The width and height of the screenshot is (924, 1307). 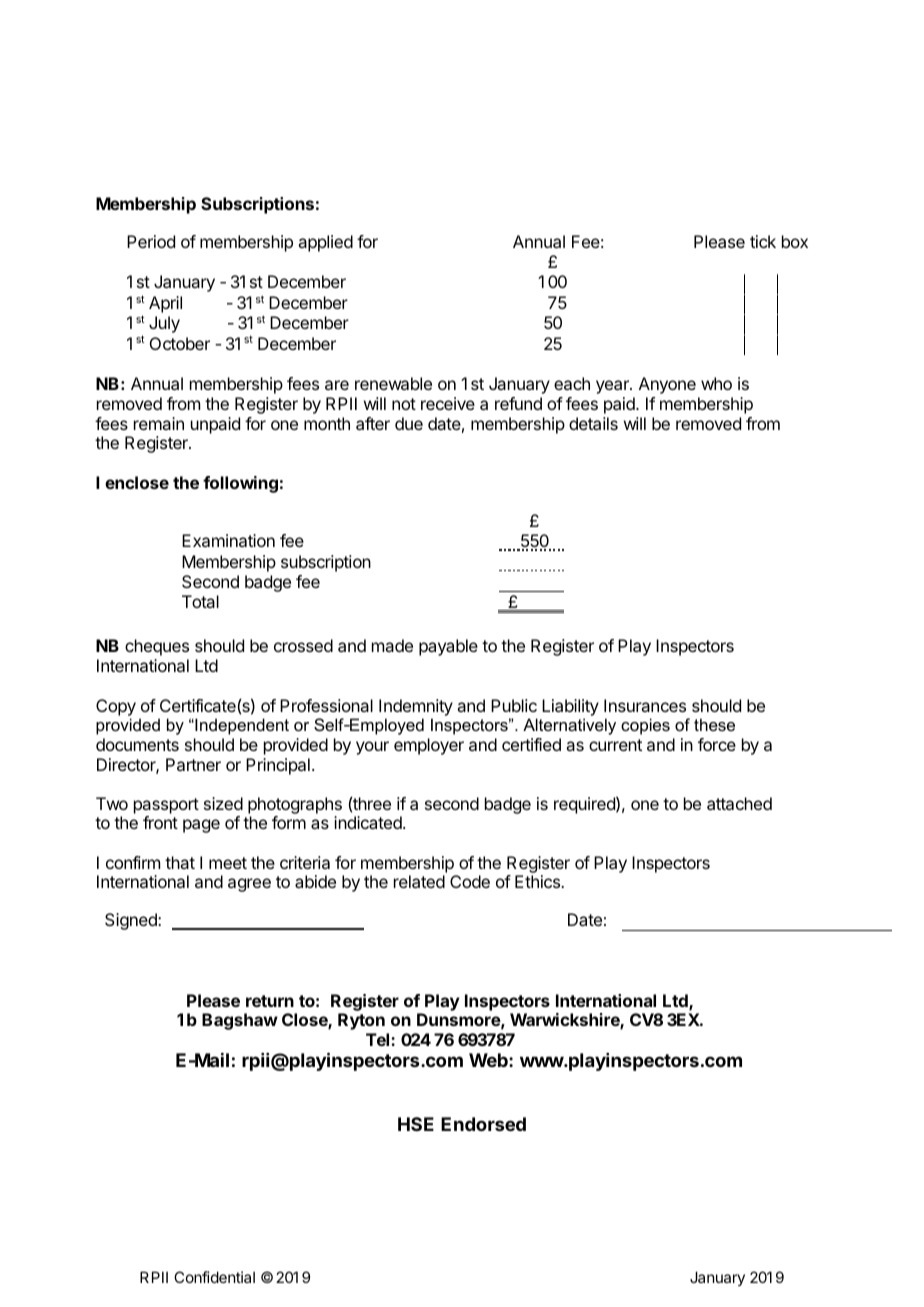 I want to click on tick, so click(x=763, y=241).
